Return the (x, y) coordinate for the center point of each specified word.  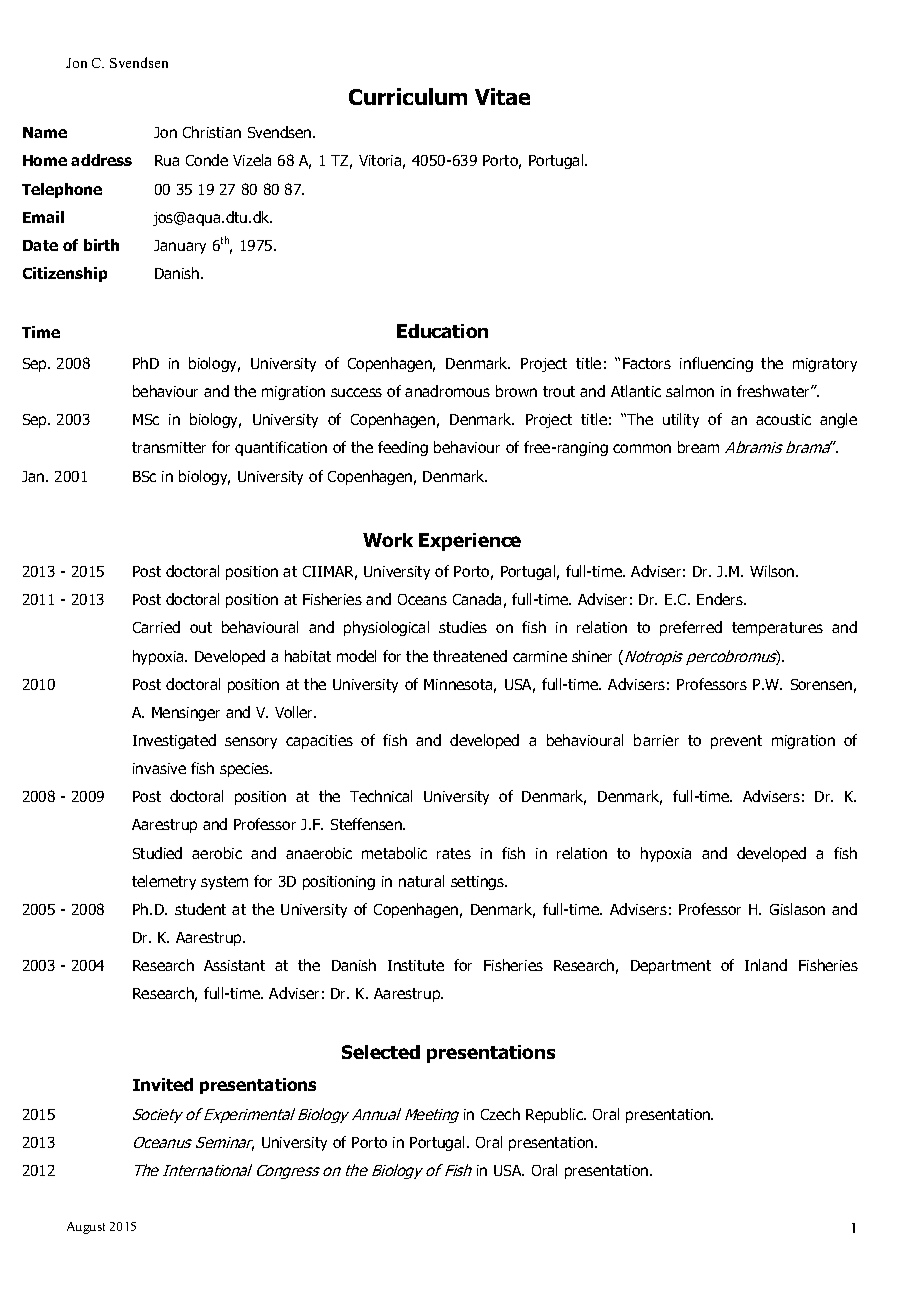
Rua (167, 160)
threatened (470, 656)
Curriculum (408, 96)
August (86, 1228)
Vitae (502, 96)
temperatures (777, 629)
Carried (156, 627)
